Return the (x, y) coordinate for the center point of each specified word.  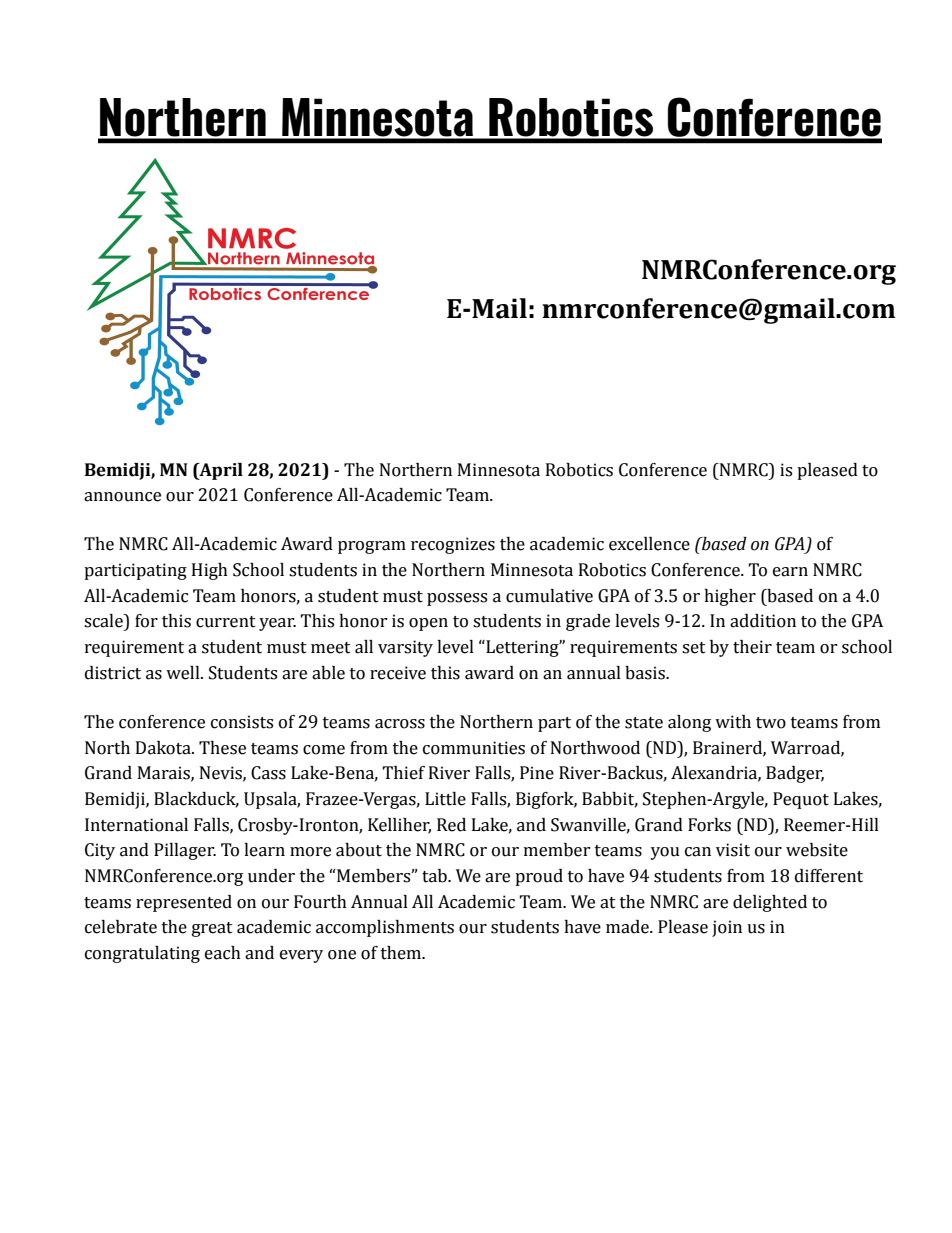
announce (122, 497)
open (428, 624)
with (733, 722)
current (226, 622)
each (223, 953)
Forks (709, 825)
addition (763, 621)
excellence (649, 544)
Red (451, 825)
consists (242, 722)
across (400, 724)
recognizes (453, 545)
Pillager (185, 851)
